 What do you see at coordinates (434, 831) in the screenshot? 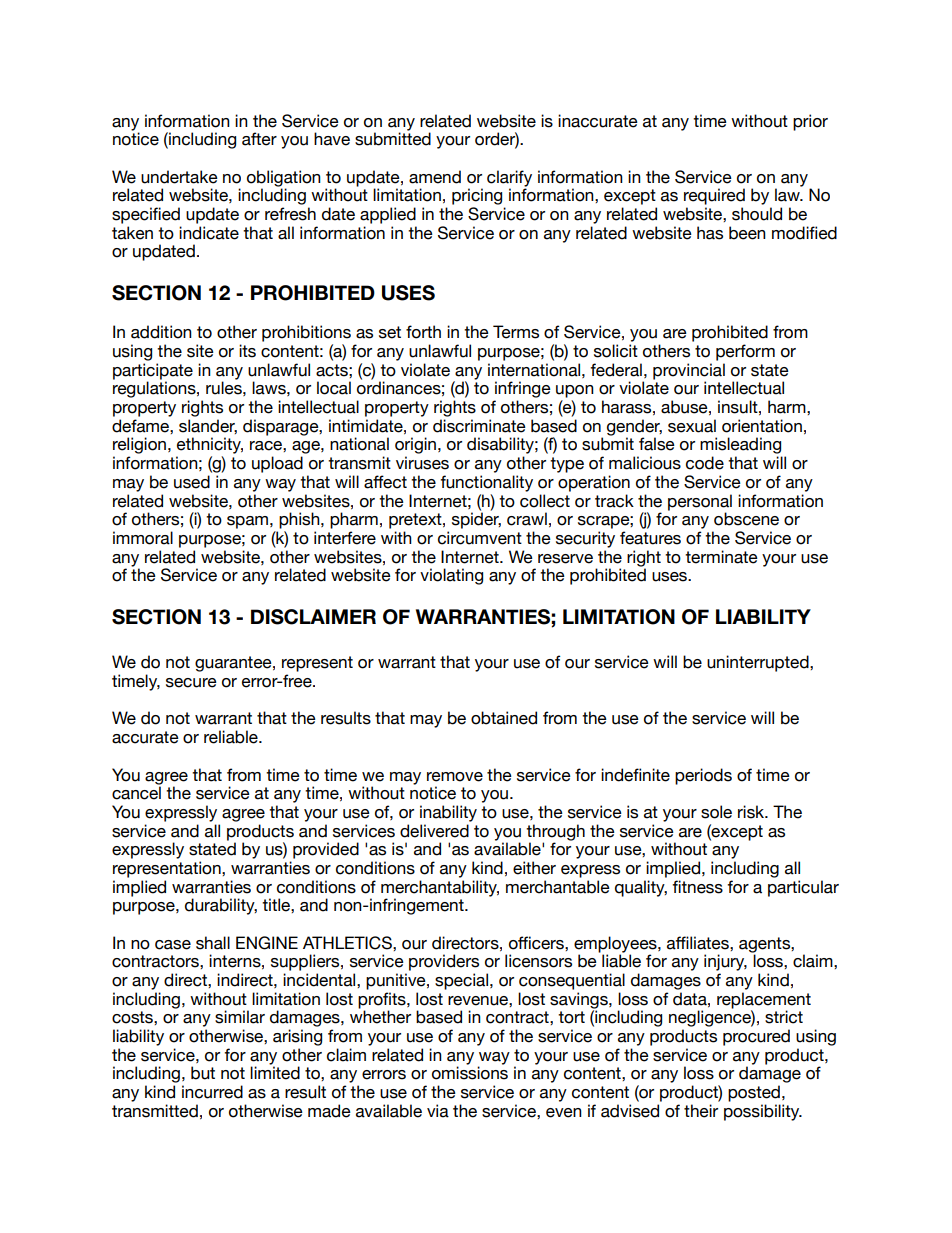
I see `delivered` at bounding box center [434, 831].
